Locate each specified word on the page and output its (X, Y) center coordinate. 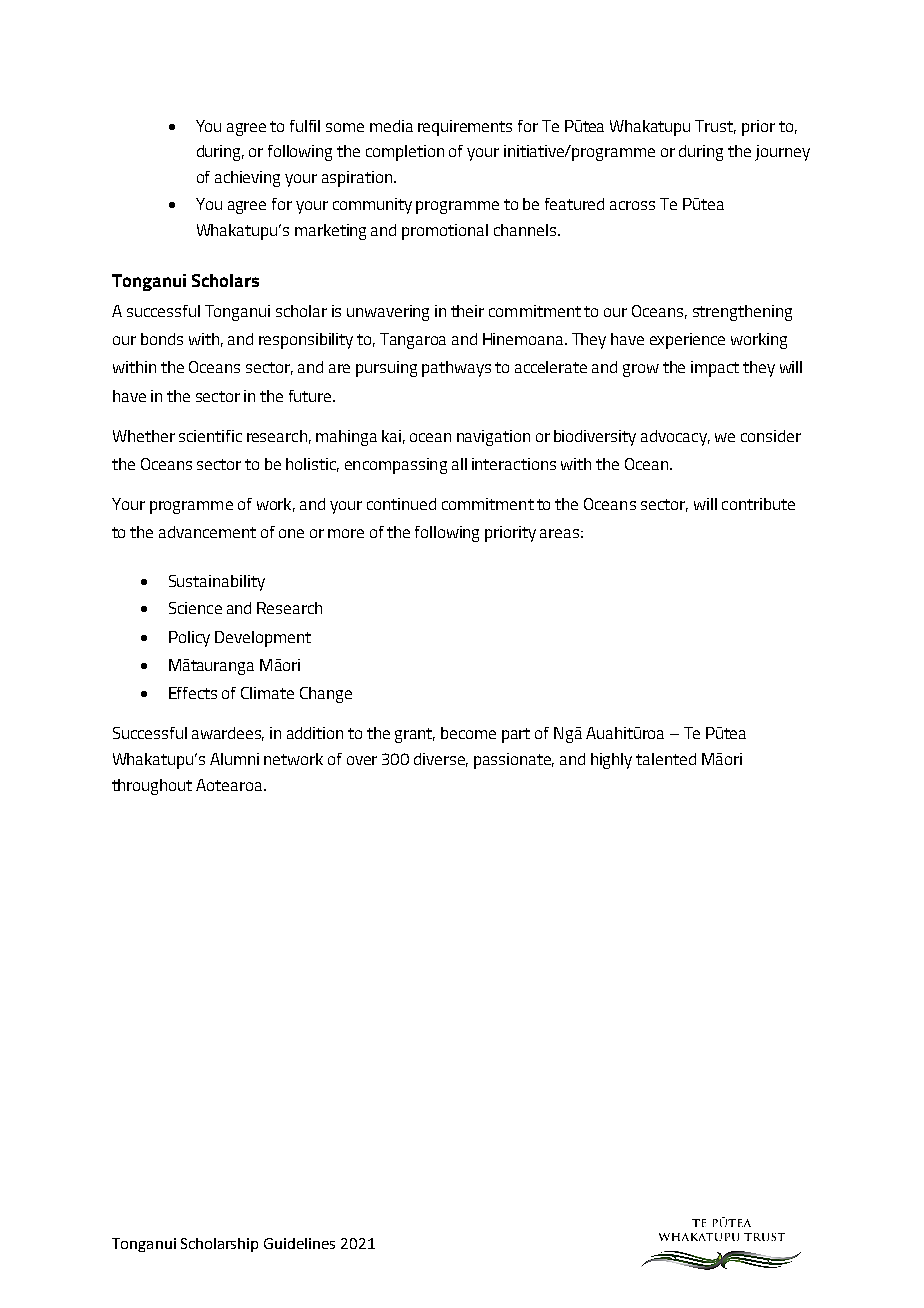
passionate (514, 761)
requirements (465, 128)
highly (611, 761)
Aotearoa (230, 785)
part (516, 735)
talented (666, 759)
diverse (441, 760)
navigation (493, 438)
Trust (715, 127)
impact (715, 369)
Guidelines (299, 1243)
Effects (193, 693)
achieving (247, 179)
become (468, 733)
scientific (210, 436)
